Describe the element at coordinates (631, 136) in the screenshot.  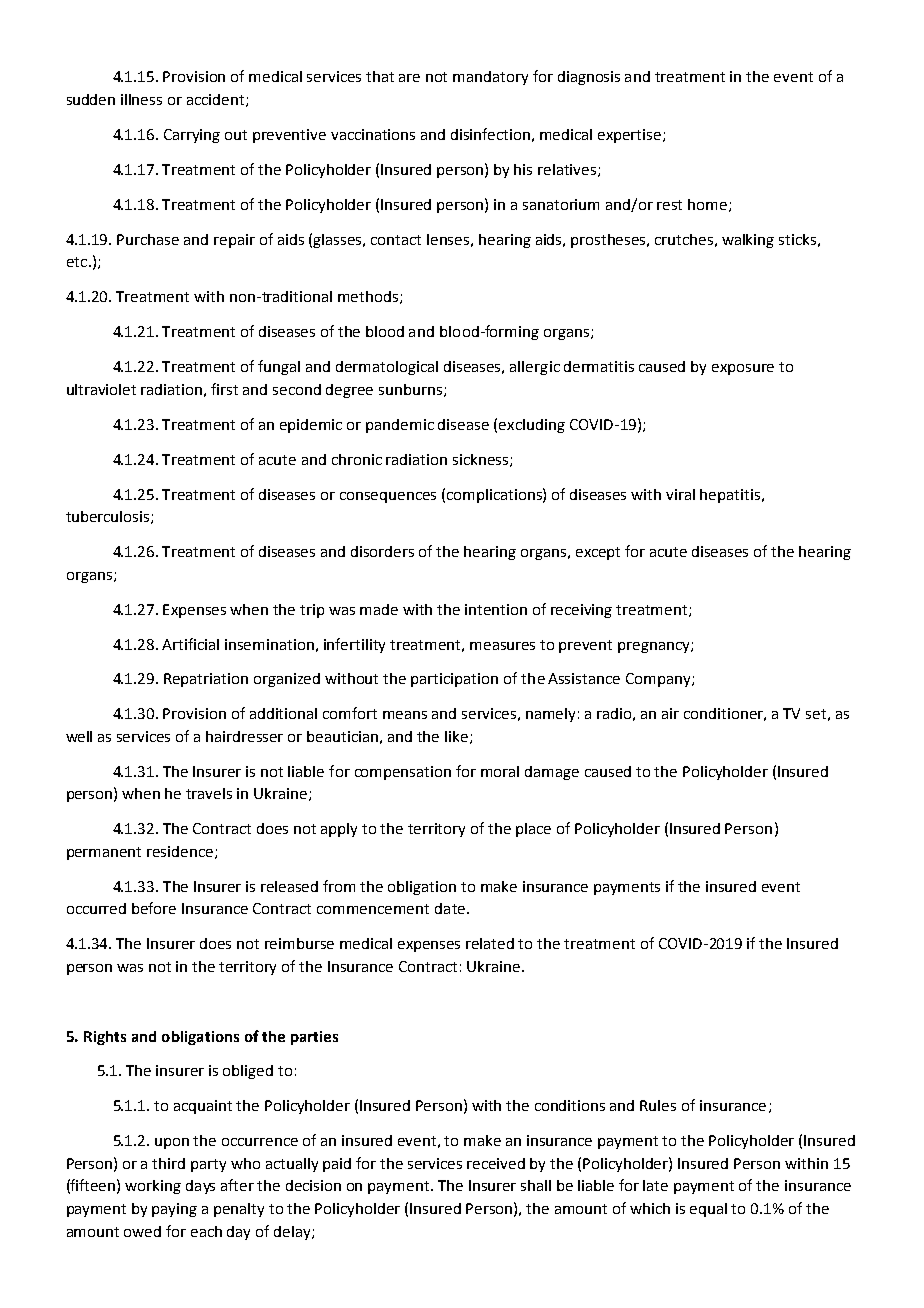
I see `expertise` at that location.
